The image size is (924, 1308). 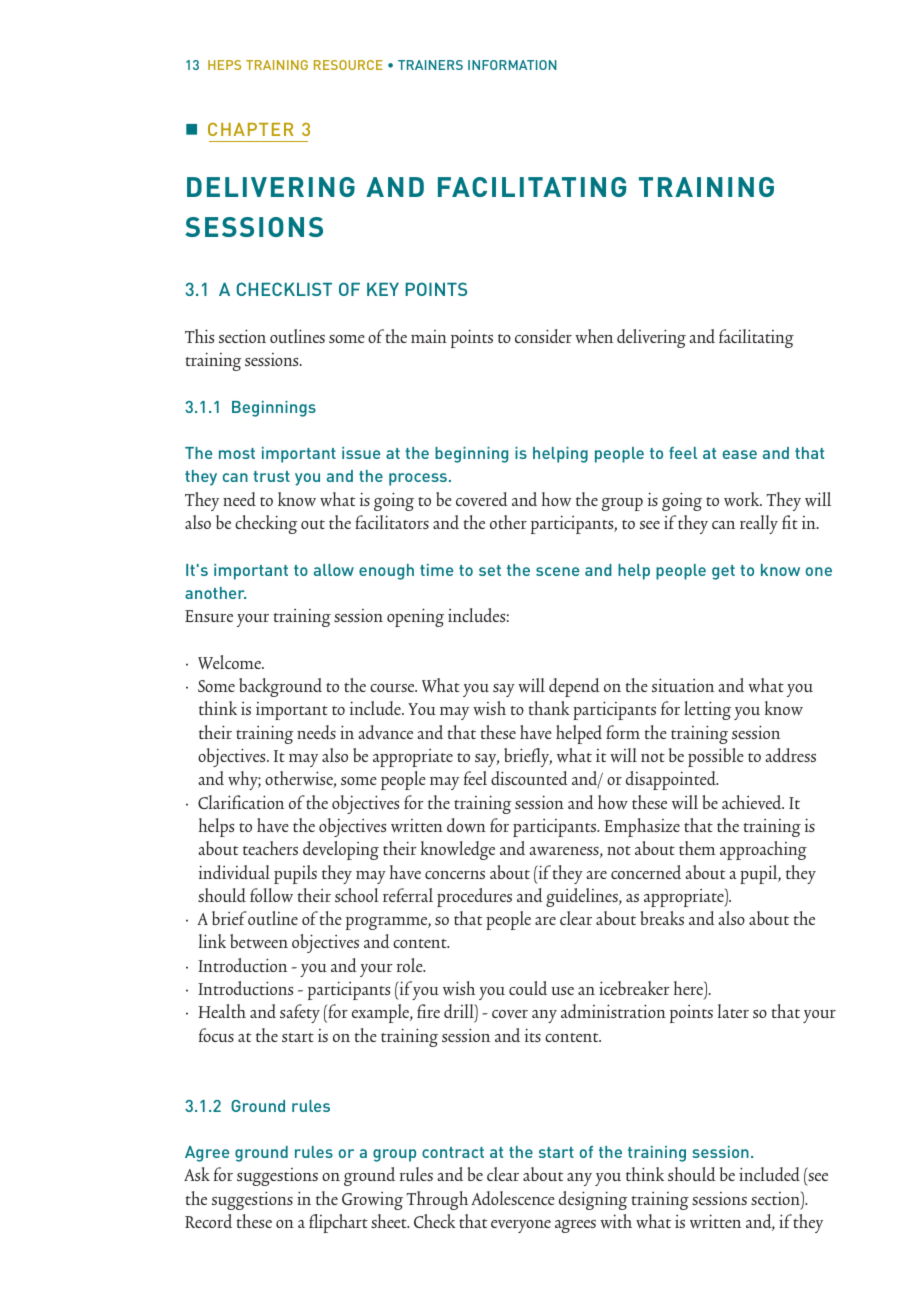 I want to click on TRAINERS, so click(x=430, y=65).
